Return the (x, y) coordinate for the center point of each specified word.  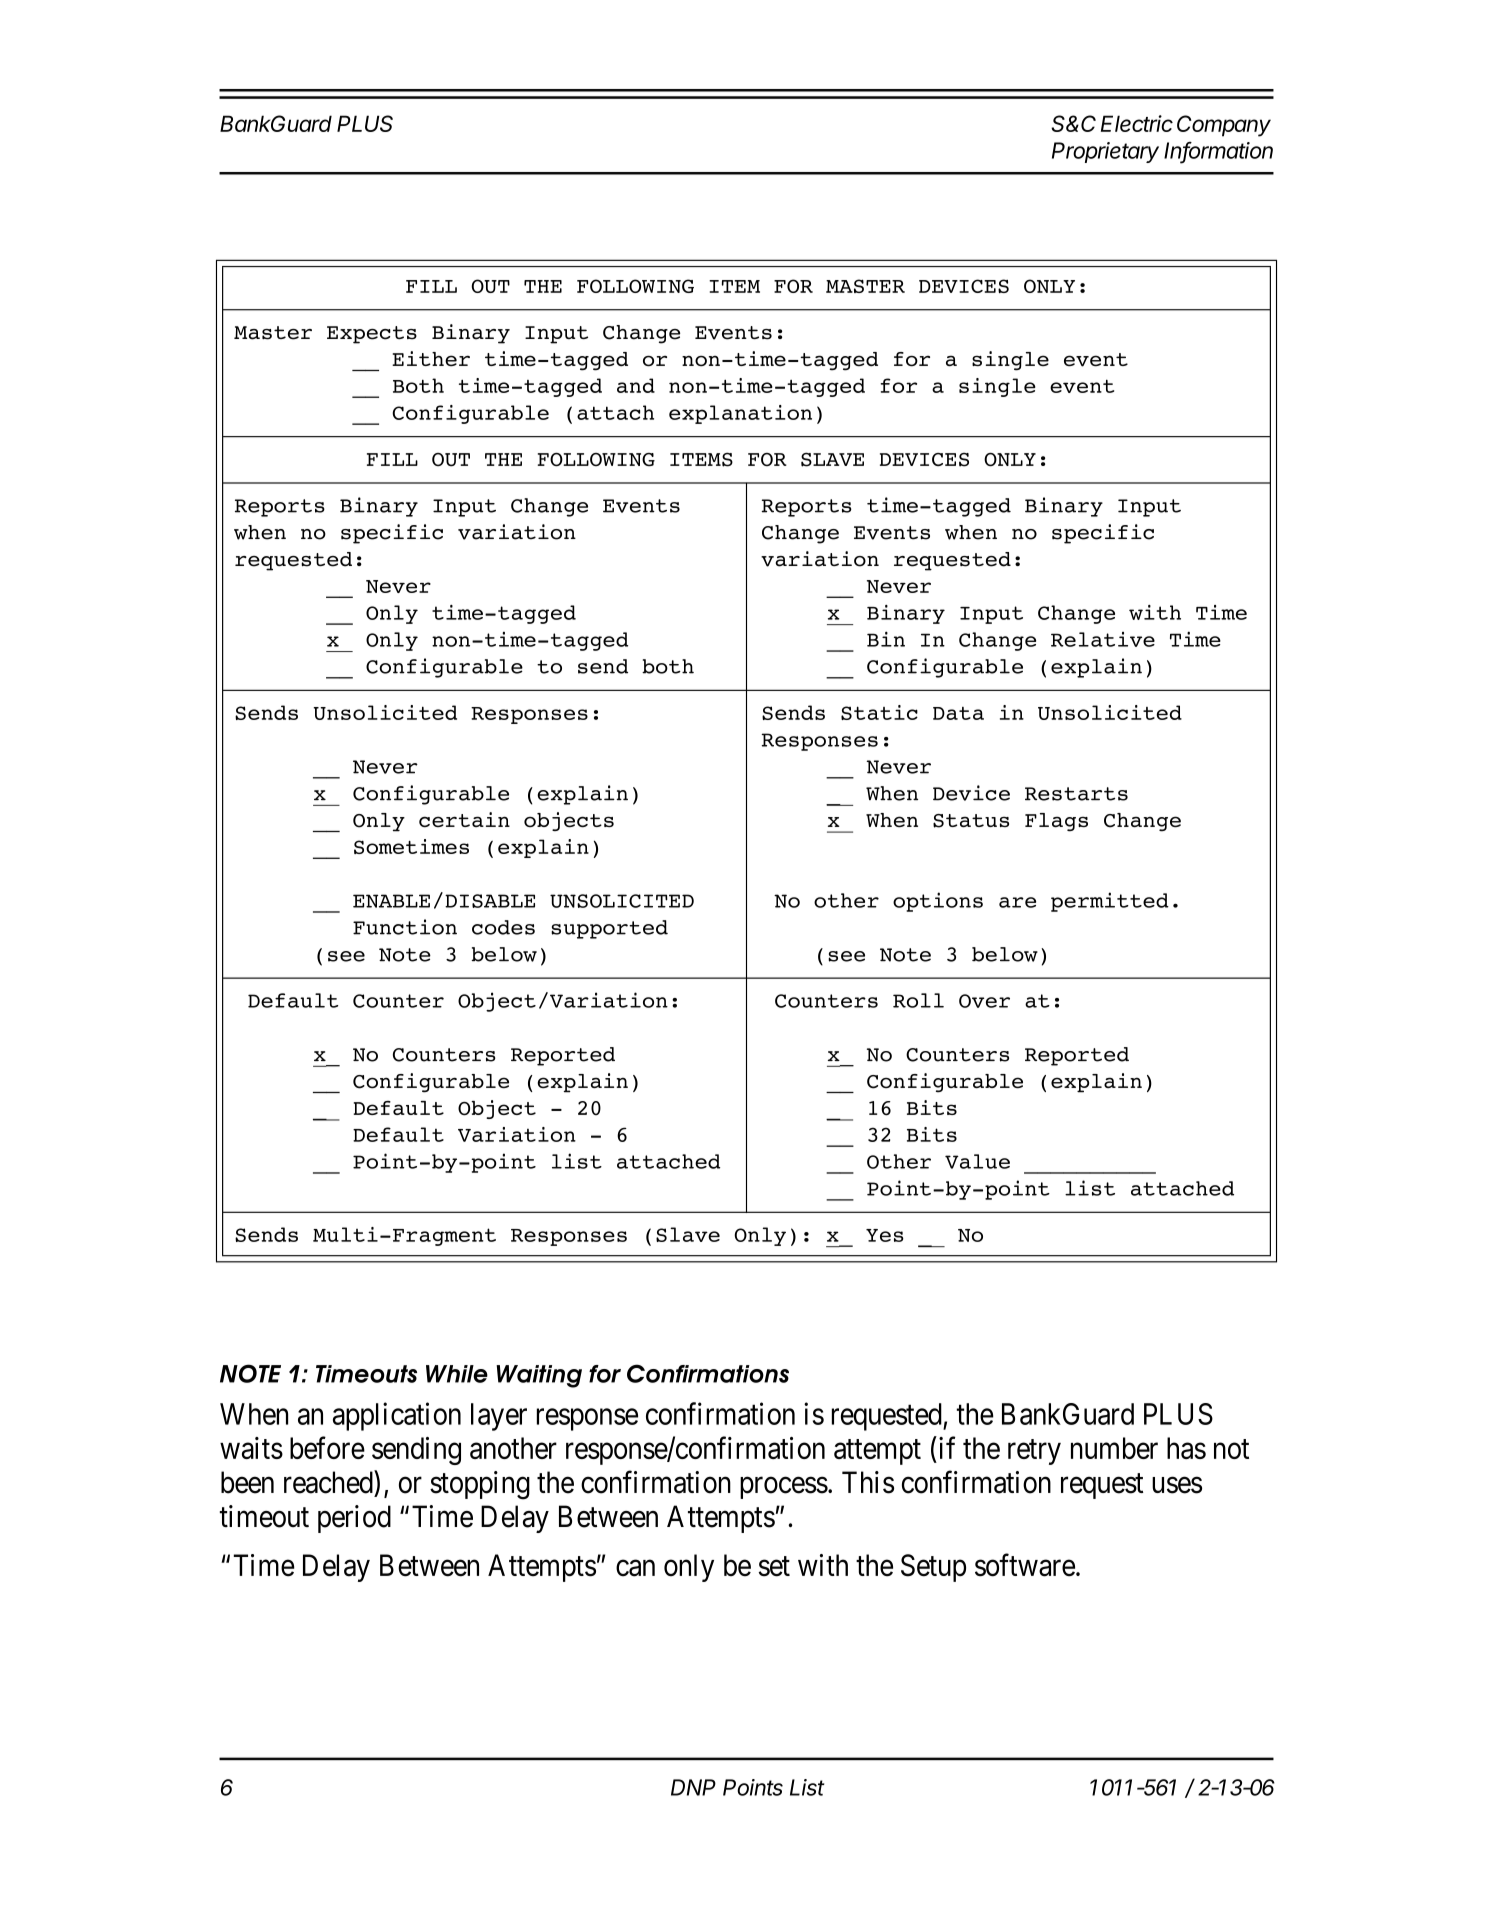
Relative (1103, 639)
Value (977, 1161)
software (1025, 1565)
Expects (372, 335)
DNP (693, 1787)
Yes (885, 1235)
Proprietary (1105, 152)
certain (464, 820)
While (457, 1374)
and (636, 385)
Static (879, 712)
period (354, 1519)
